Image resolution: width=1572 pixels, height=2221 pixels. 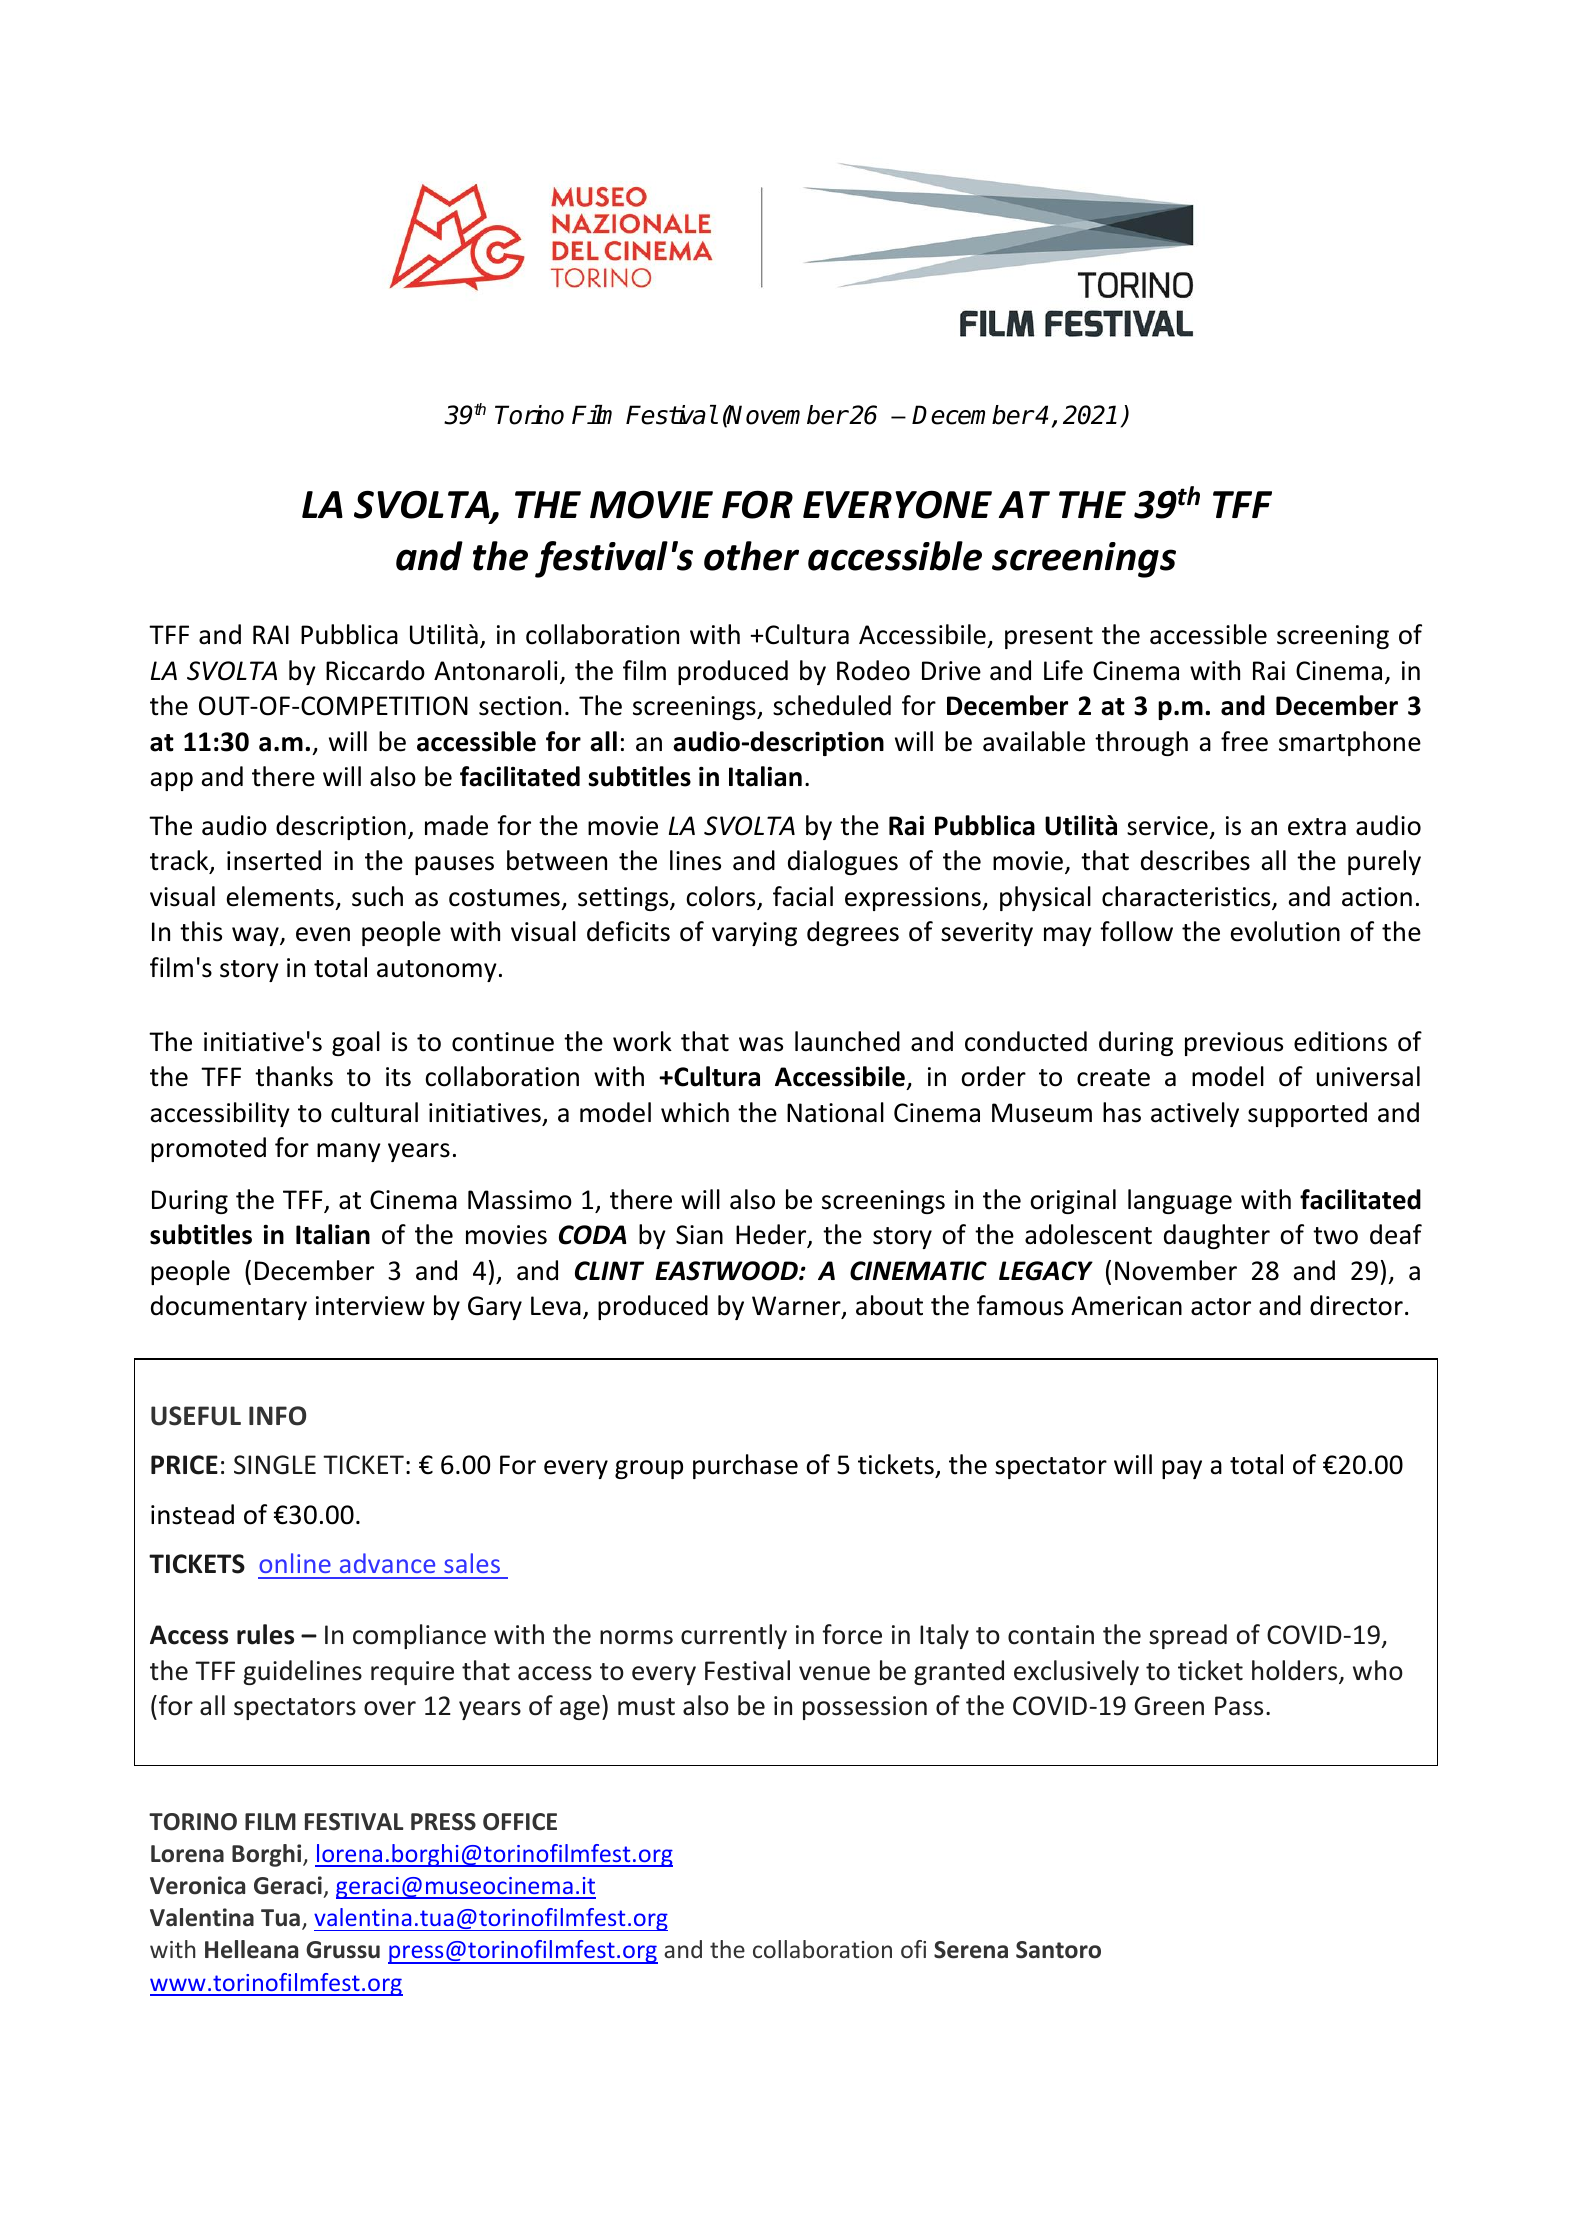 What do you see at coordinates (1234, 1044) in the page?
I see `previous` at bounding box center [1234, 1044].
